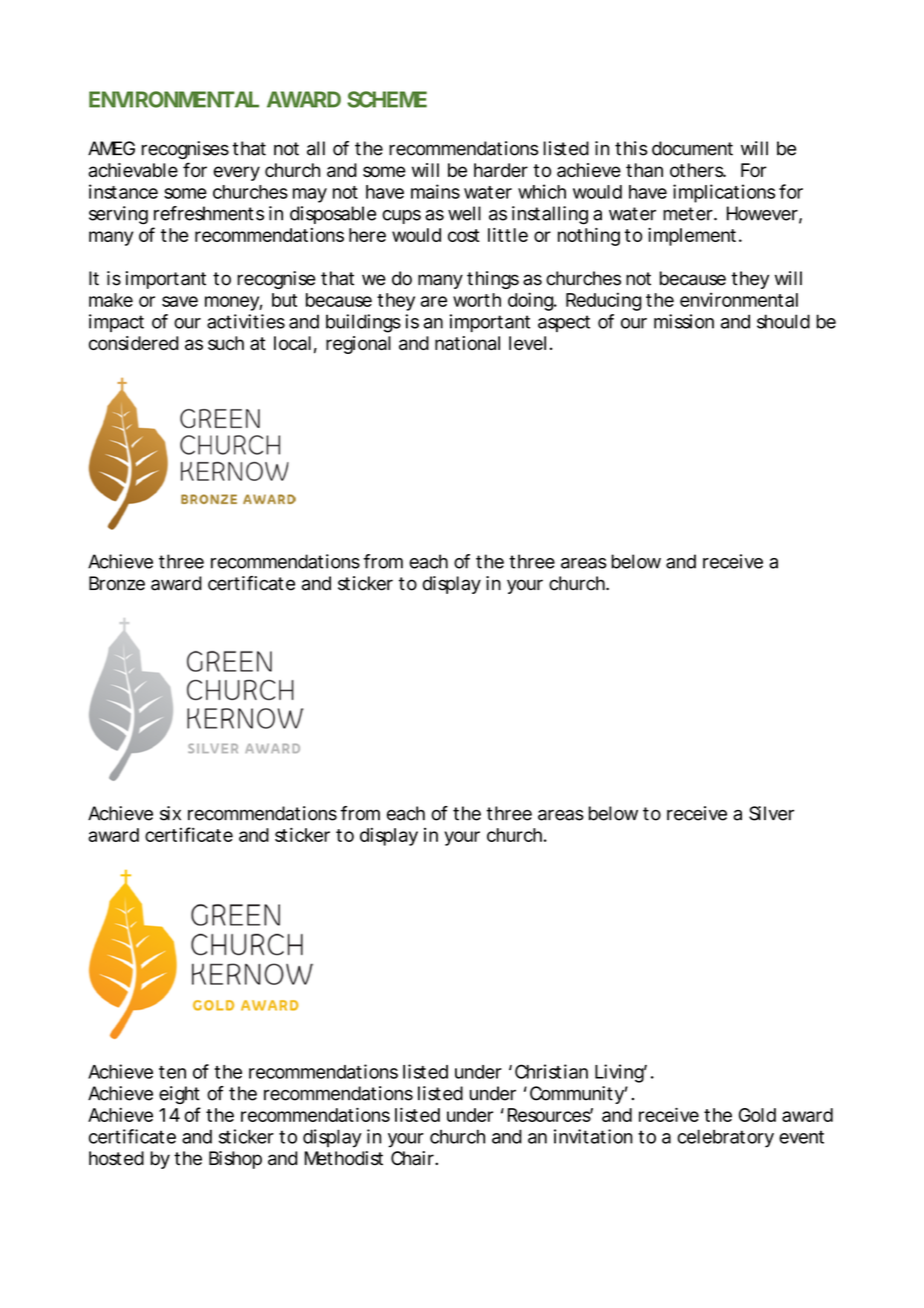 Image resolution: width=924 pixels, height=1308 pixels. Describe the element at coordinates (413, 1158) in the document. I see `Chair` at that location.
